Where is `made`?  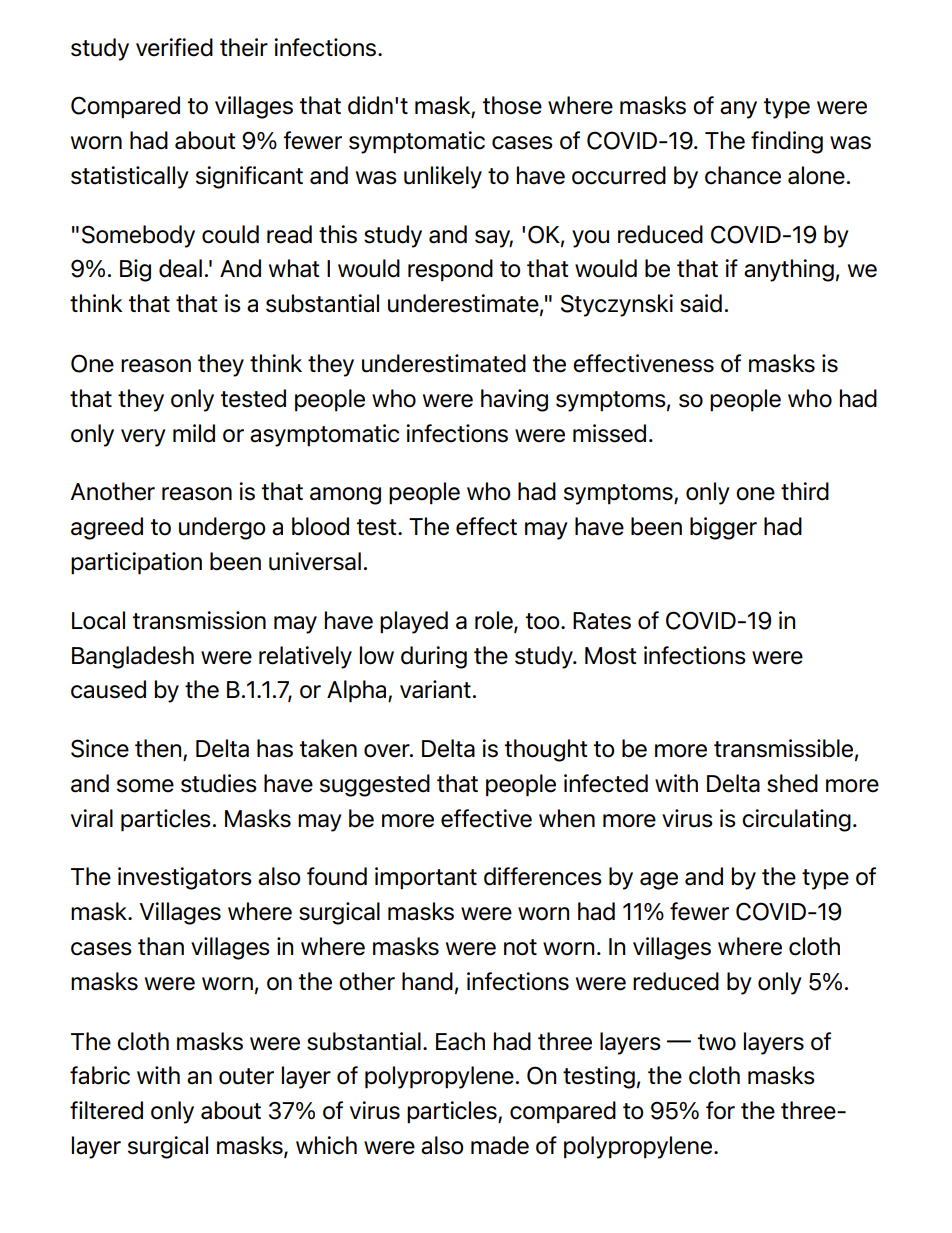
made is located at coordinates (500, 1145).
